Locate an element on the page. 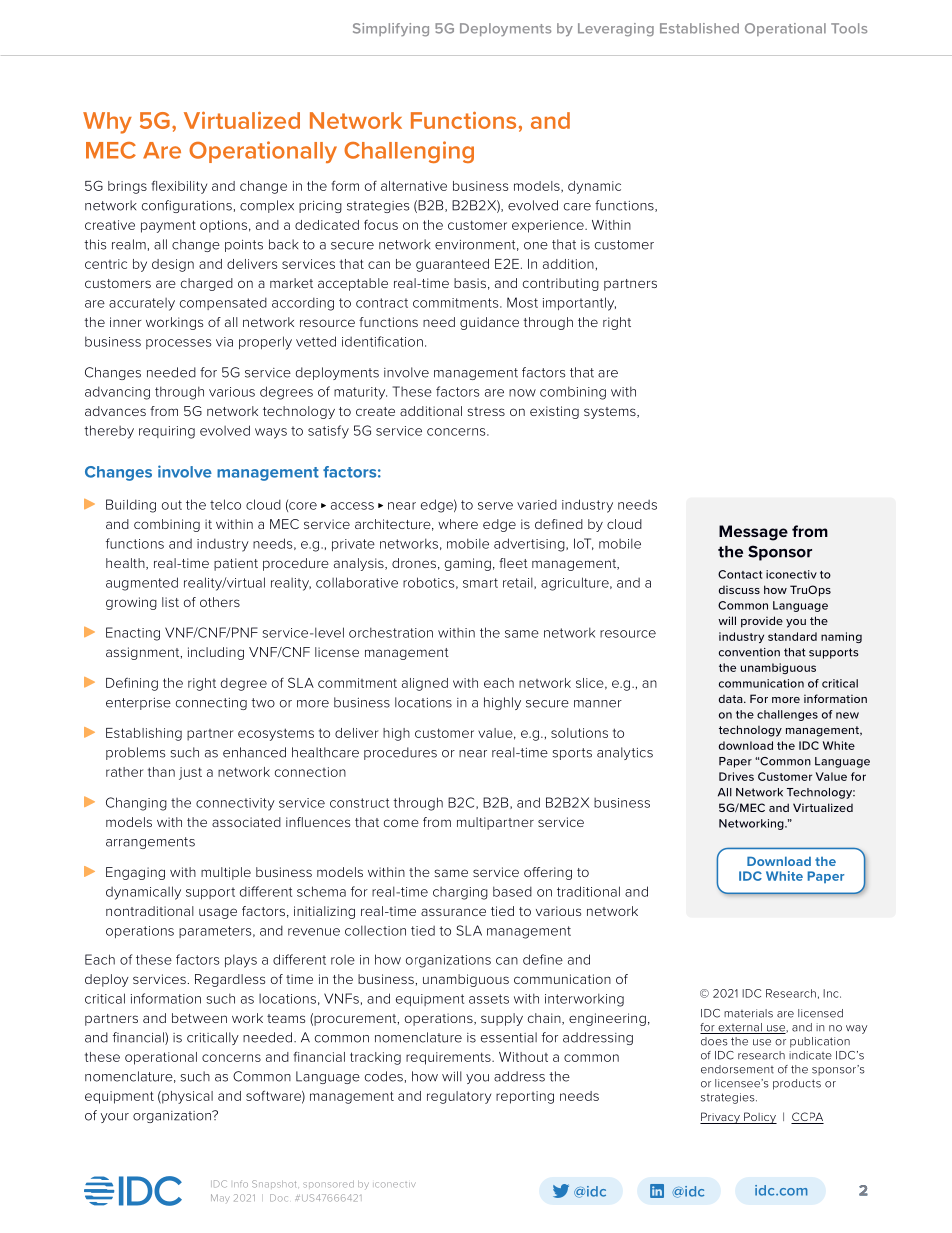 The image size is (952, 1233). just is located at coordinates (190, 773).
